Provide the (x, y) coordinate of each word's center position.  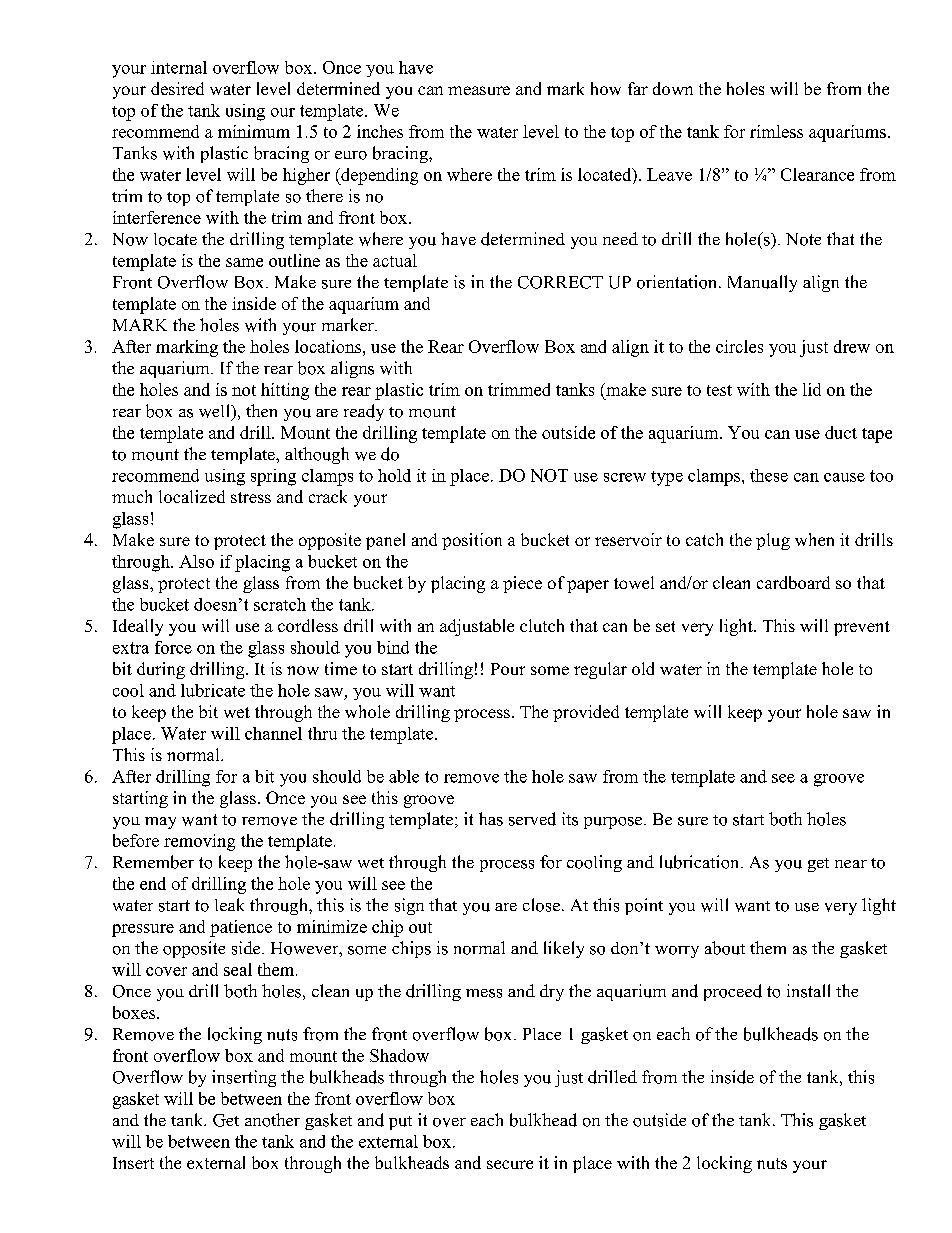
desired (177, 88)
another (272, 1120)
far (638, 88)
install (808, 991)
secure (510, 1164)
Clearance (817, 174)
